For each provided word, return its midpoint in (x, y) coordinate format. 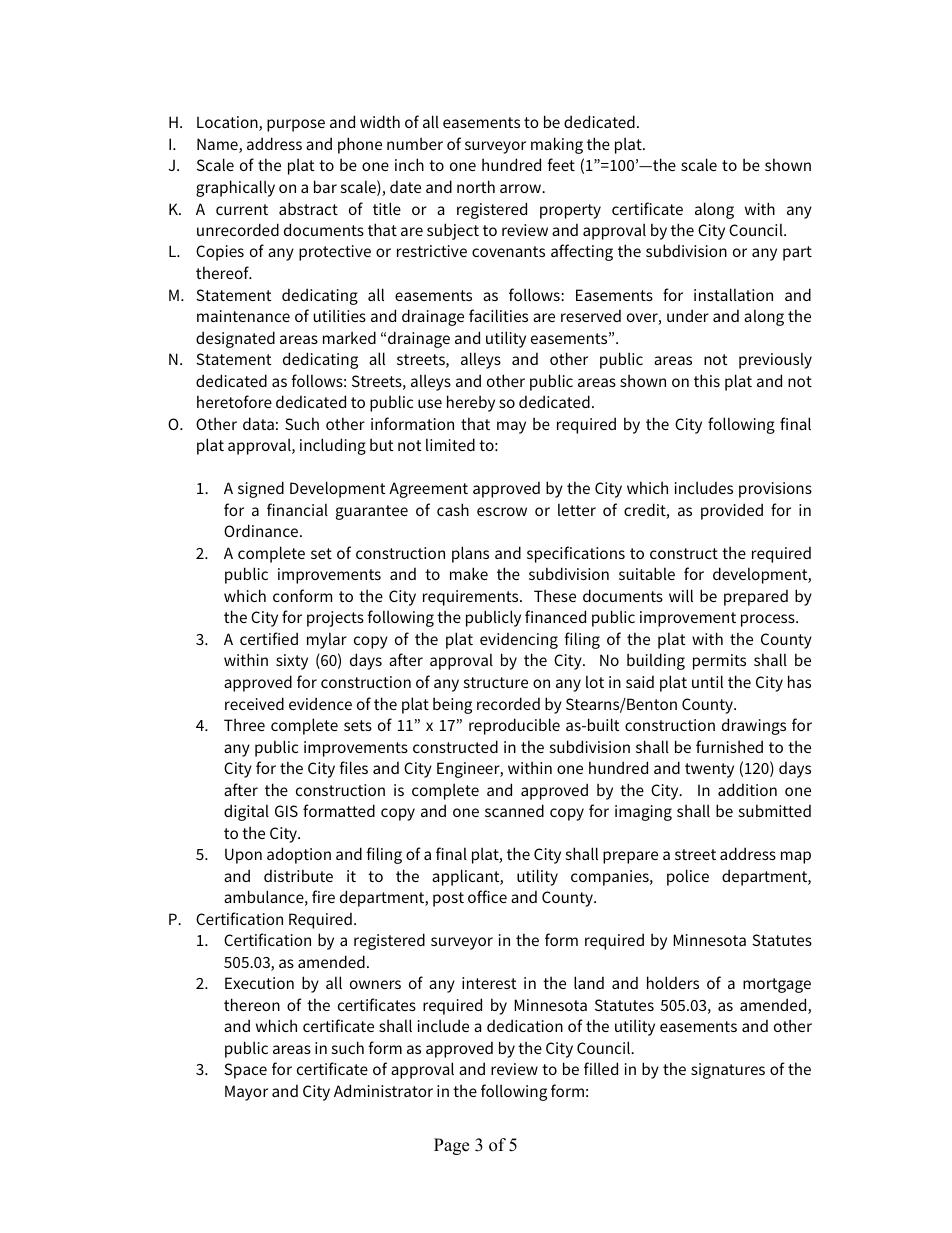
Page (451, 1146)
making (557, 145)
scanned (514, 810)
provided (732, 511)
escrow (502, 511)
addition (747, 789)
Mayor (246, 1093)
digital (246, 812)
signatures (728, 1071)
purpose (296, 125)
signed (261, 489)
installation (733, 294)
